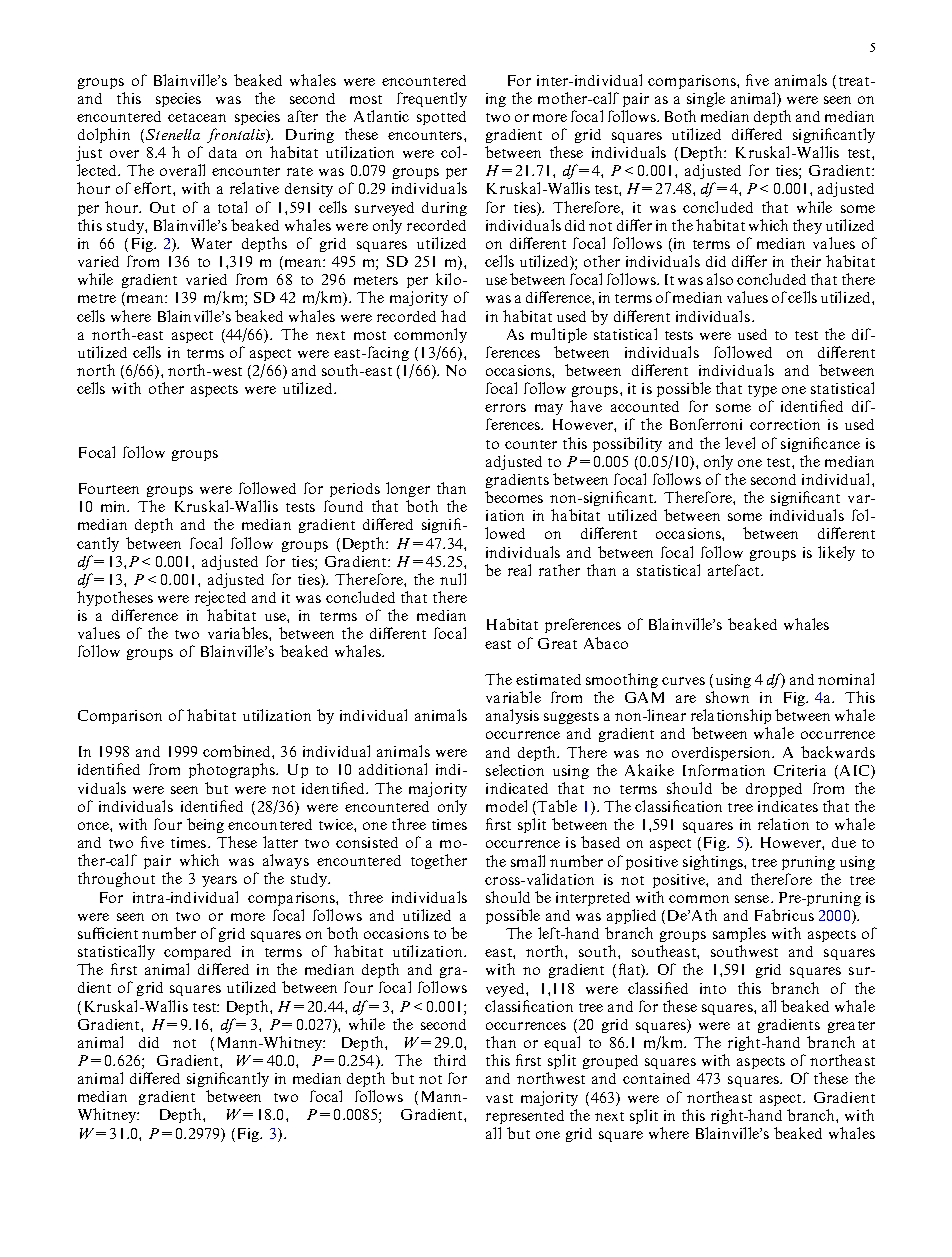  What do you see at coordinates (505, 408) in the page?
I see `errors` at bounding box center [505, 408].
